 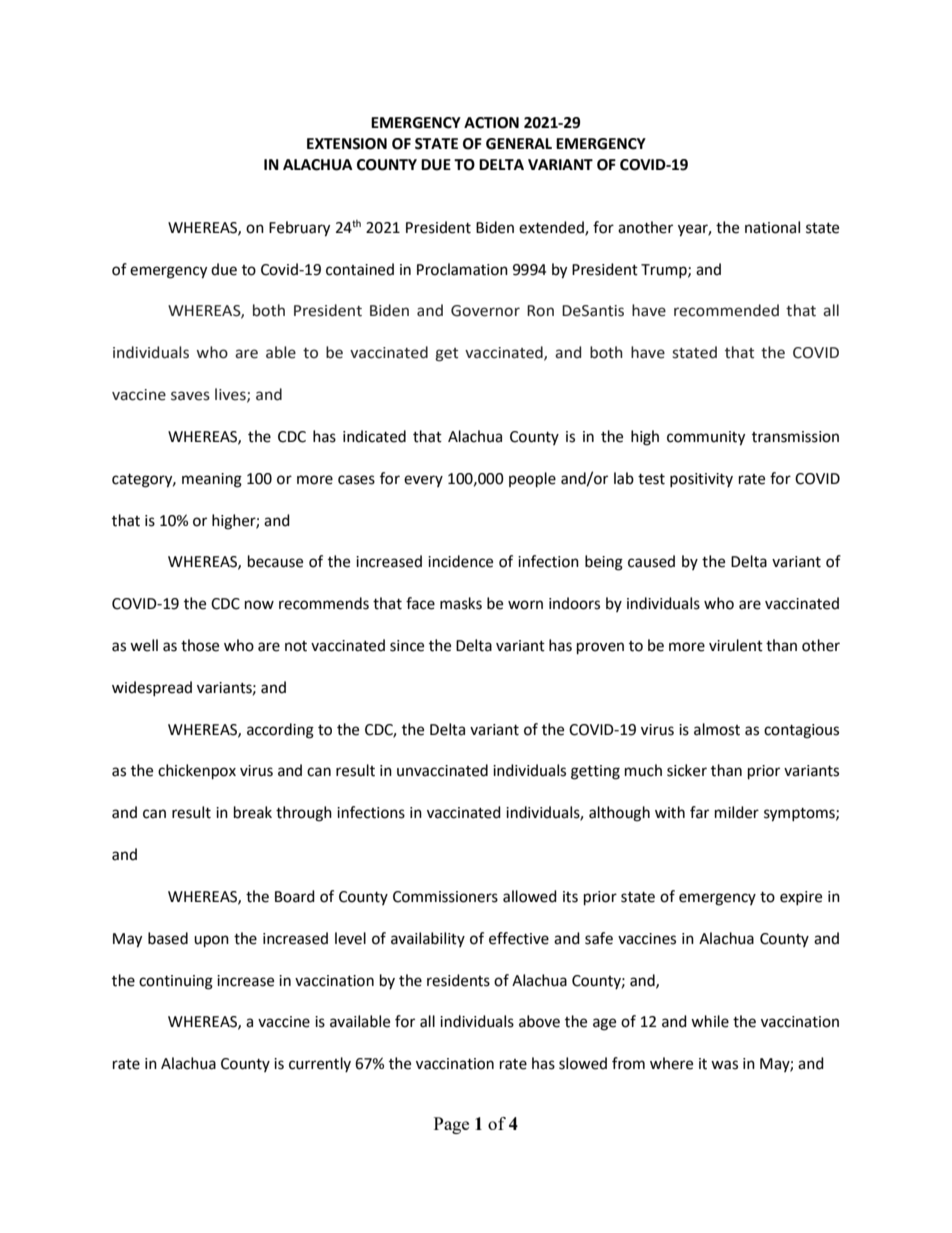 I want to click on masks, so click(x=461, y=603).
